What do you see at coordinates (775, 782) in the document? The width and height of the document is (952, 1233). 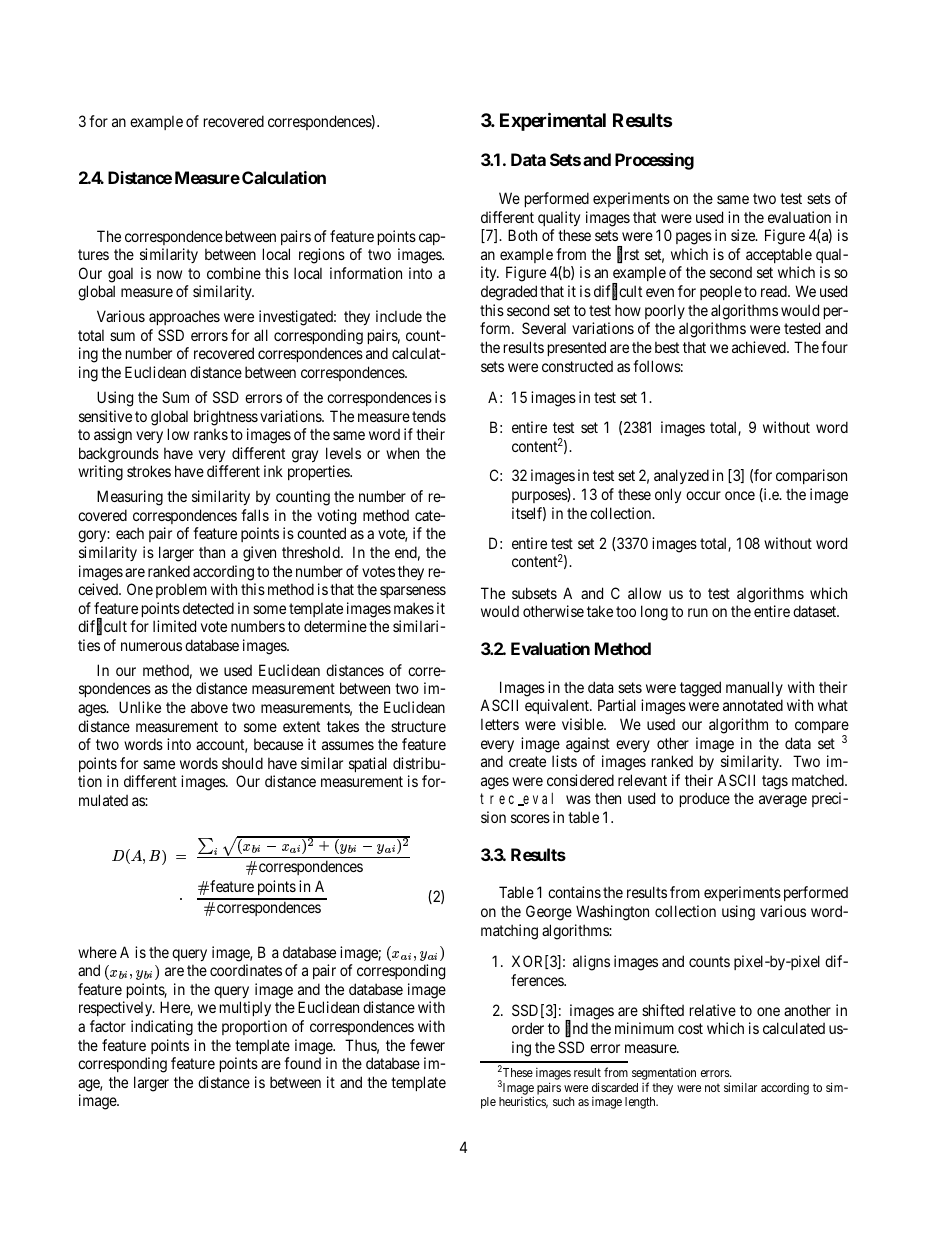 I see `tags` at bounding box center [775, 782].
